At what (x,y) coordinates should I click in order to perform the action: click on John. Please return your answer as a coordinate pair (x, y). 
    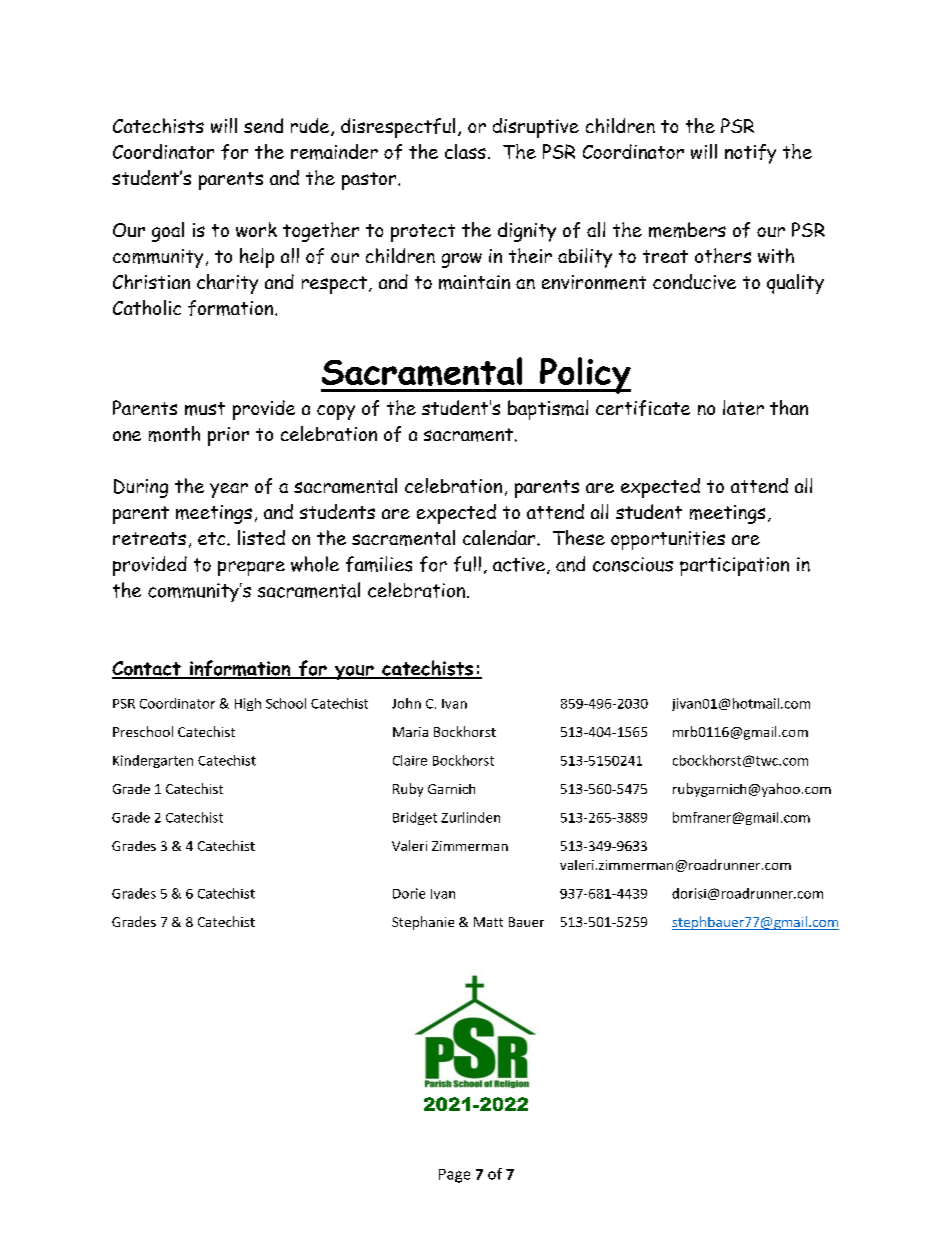
    Looking at the image, I should click on (406, 703).
